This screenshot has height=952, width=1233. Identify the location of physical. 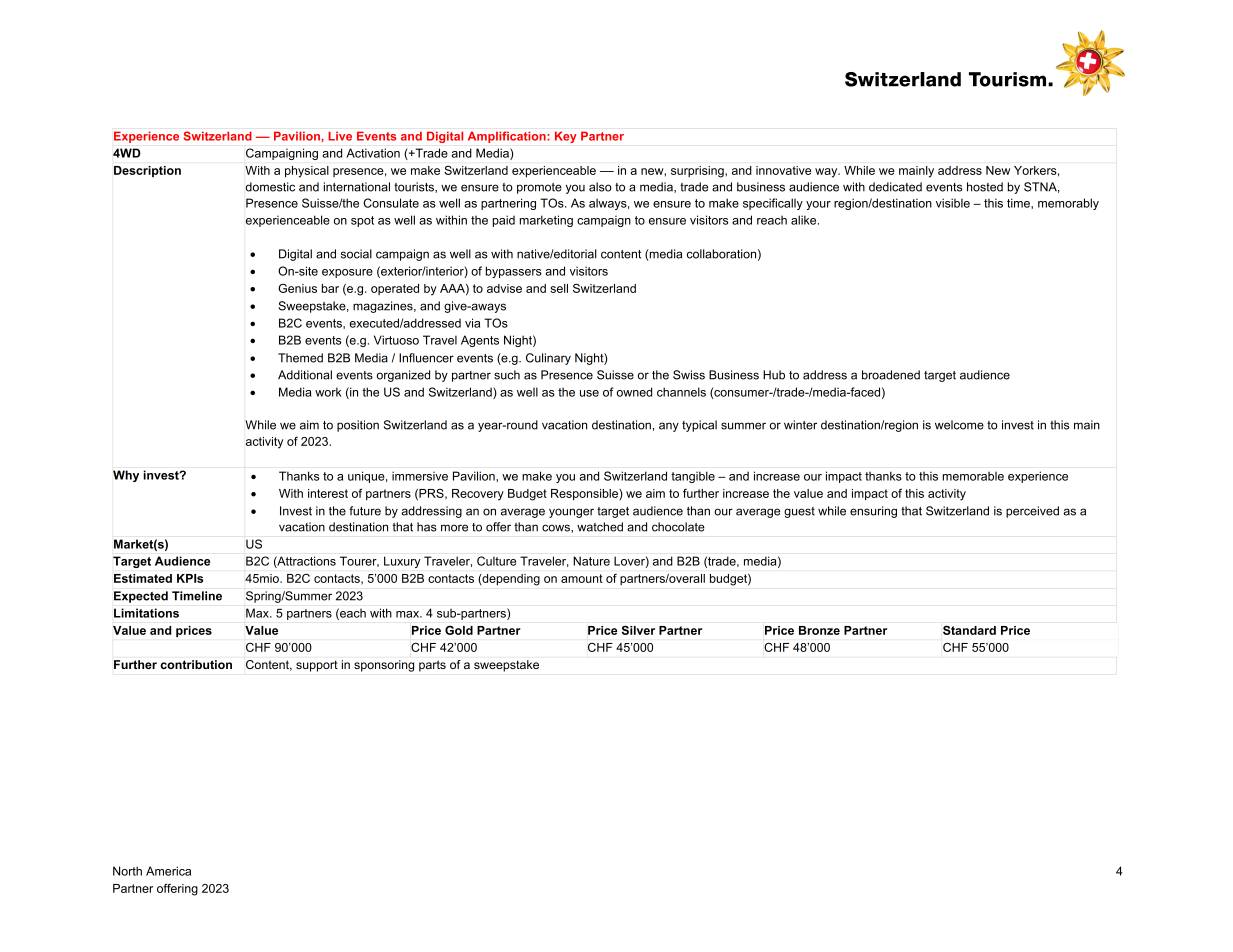
(307, 172).
